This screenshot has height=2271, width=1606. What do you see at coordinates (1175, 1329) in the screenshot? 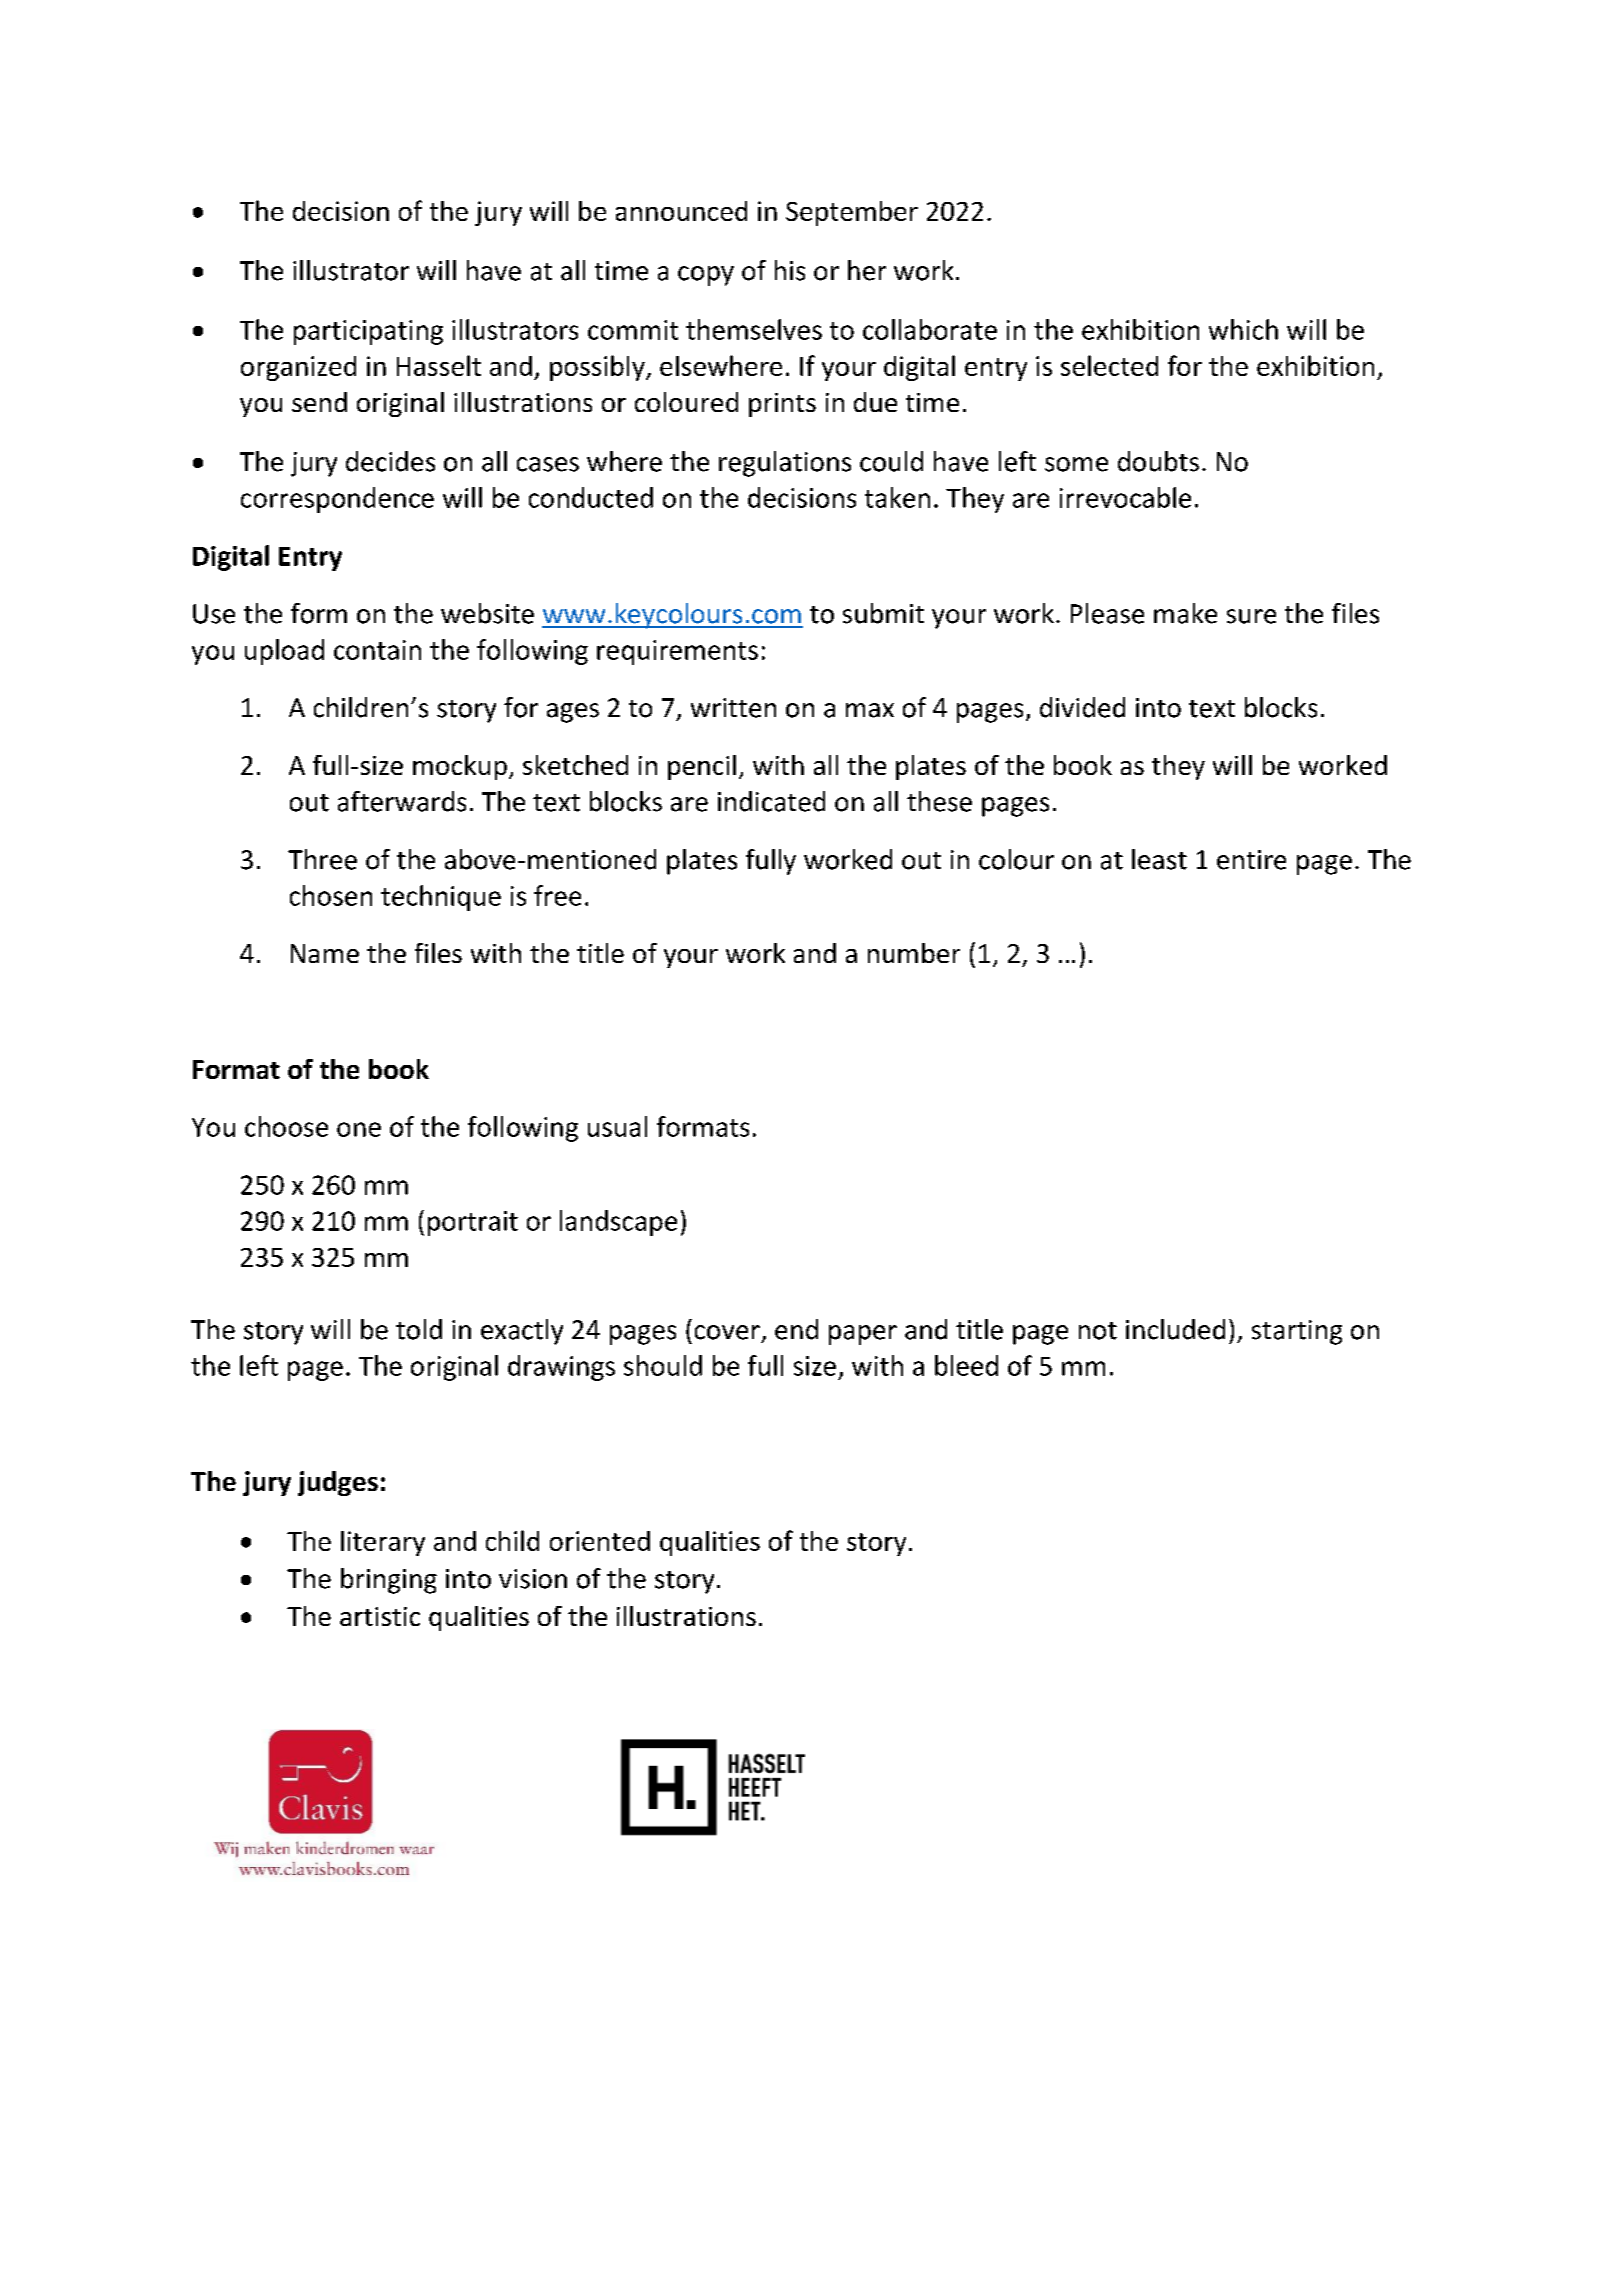
I see `included` at bounding box center [1175, 1329].
